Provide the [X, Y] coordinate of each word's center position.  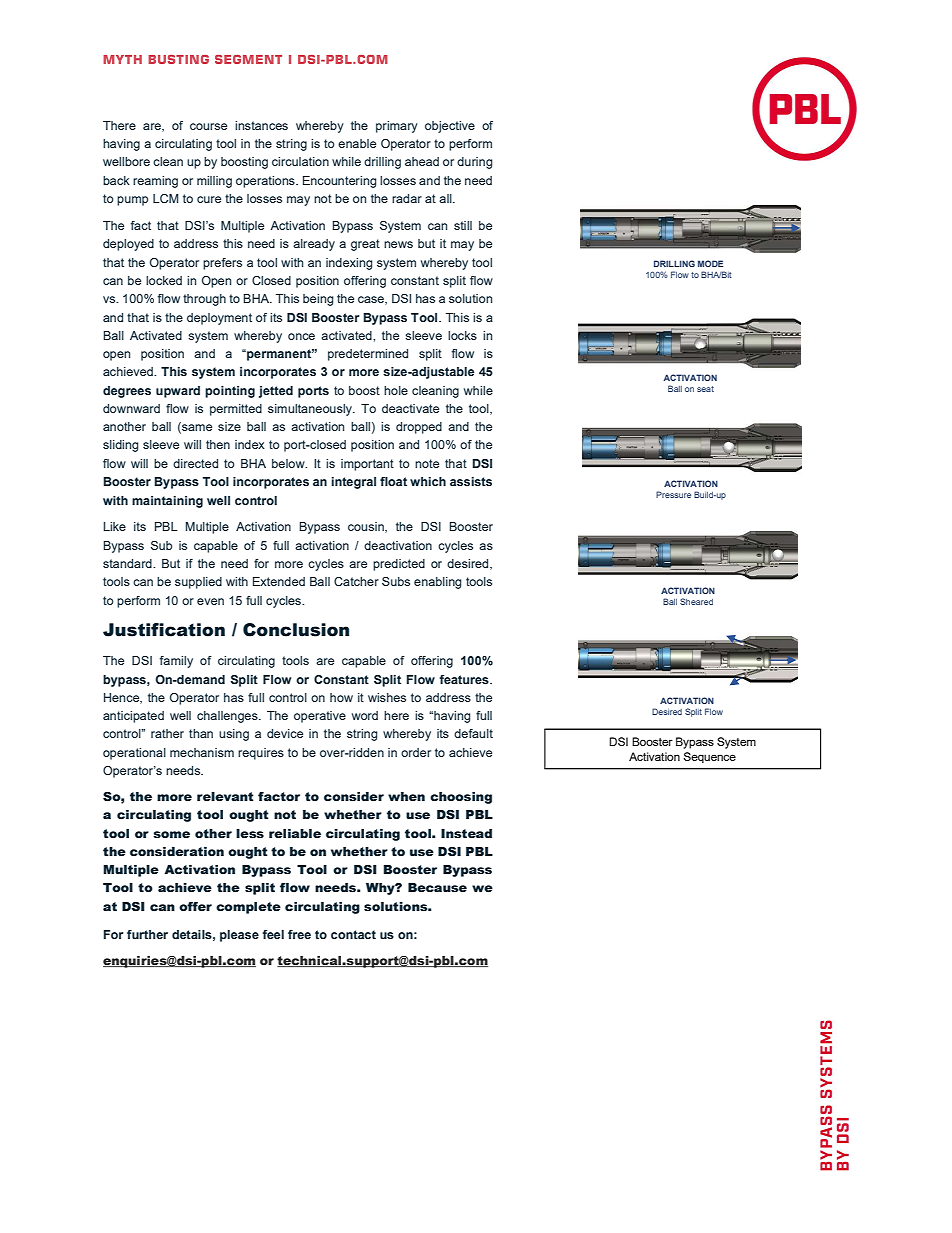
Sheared [696, 601]
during [474, 163]
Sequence [710, 757]
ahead [422, 161]
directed [195, 463]
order [416, 752]
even [210, 601]
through [204, 300]
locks [462, 335]
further [147, 934]
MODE [710, 263]
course [208, 126]
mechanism [202, 752]
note [427, 463]
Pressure [673, 494]
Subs [396, 581]
